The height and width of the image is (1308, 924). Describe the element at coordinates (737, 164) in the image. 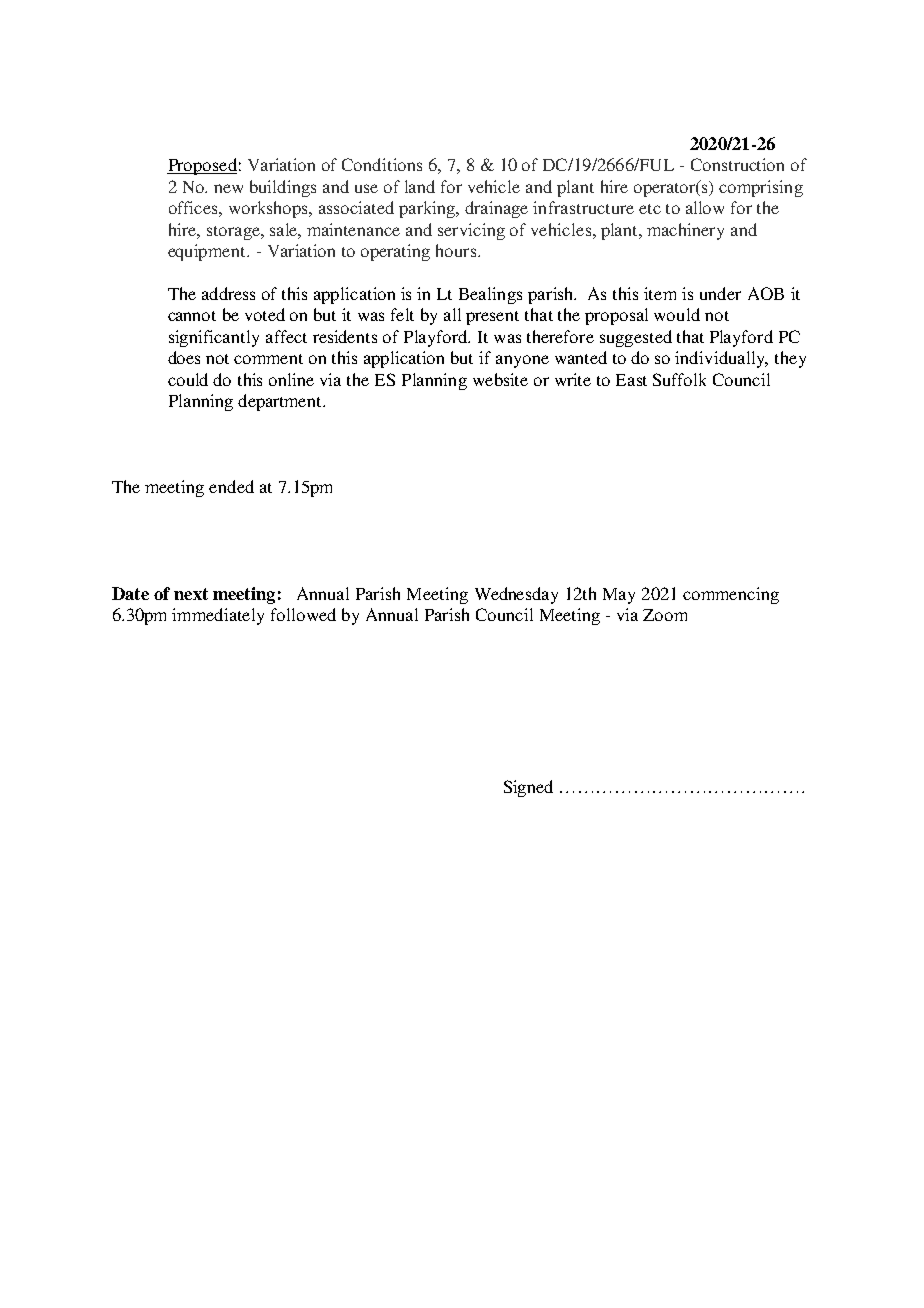

I see `Construction` at that location.
